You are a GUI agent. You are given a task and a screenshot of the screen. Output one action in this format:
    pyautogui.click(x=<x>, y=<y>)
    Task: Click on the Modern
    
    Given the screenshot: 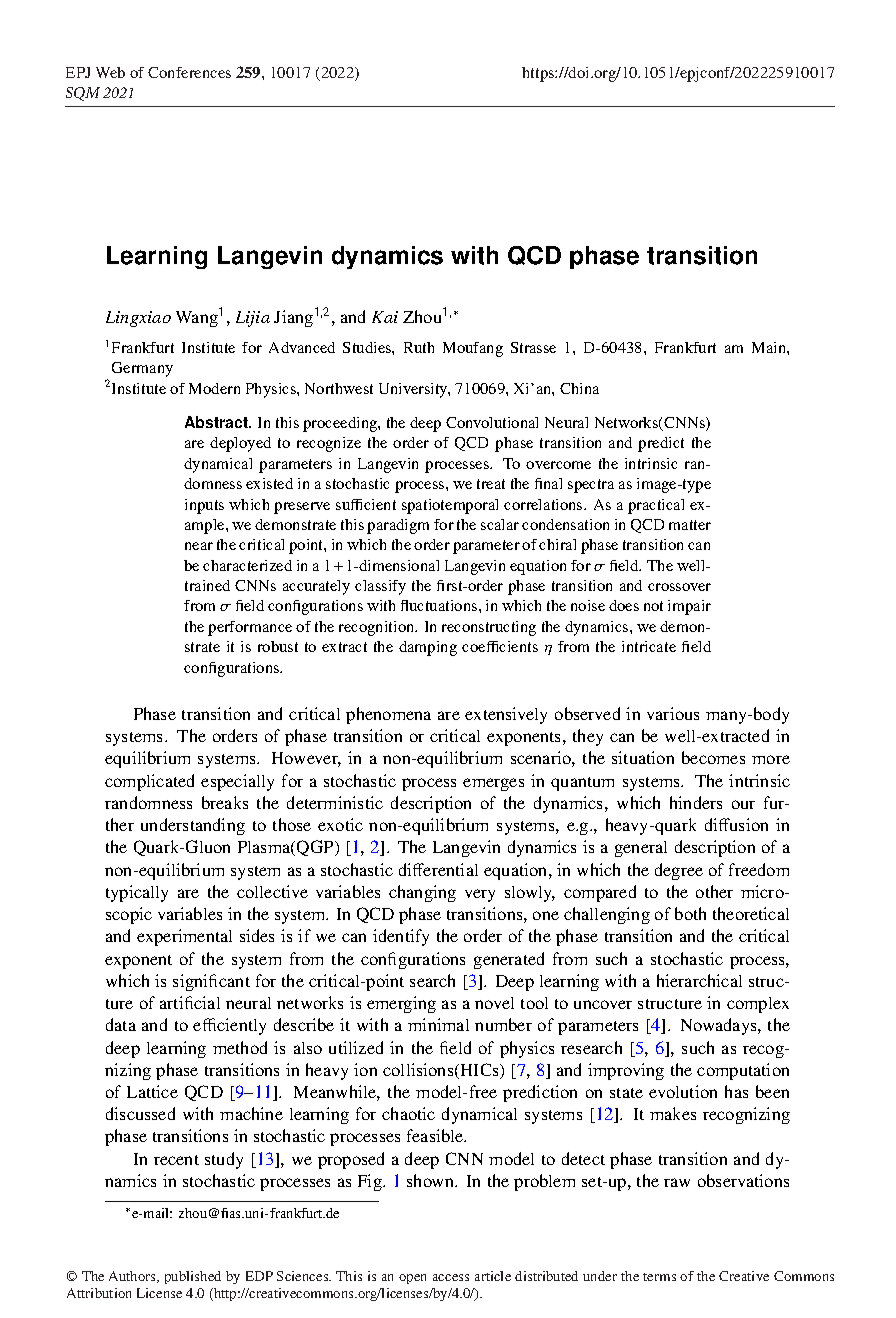 What is the action you would take?
    pyautogui.click(x=214, y=388)
